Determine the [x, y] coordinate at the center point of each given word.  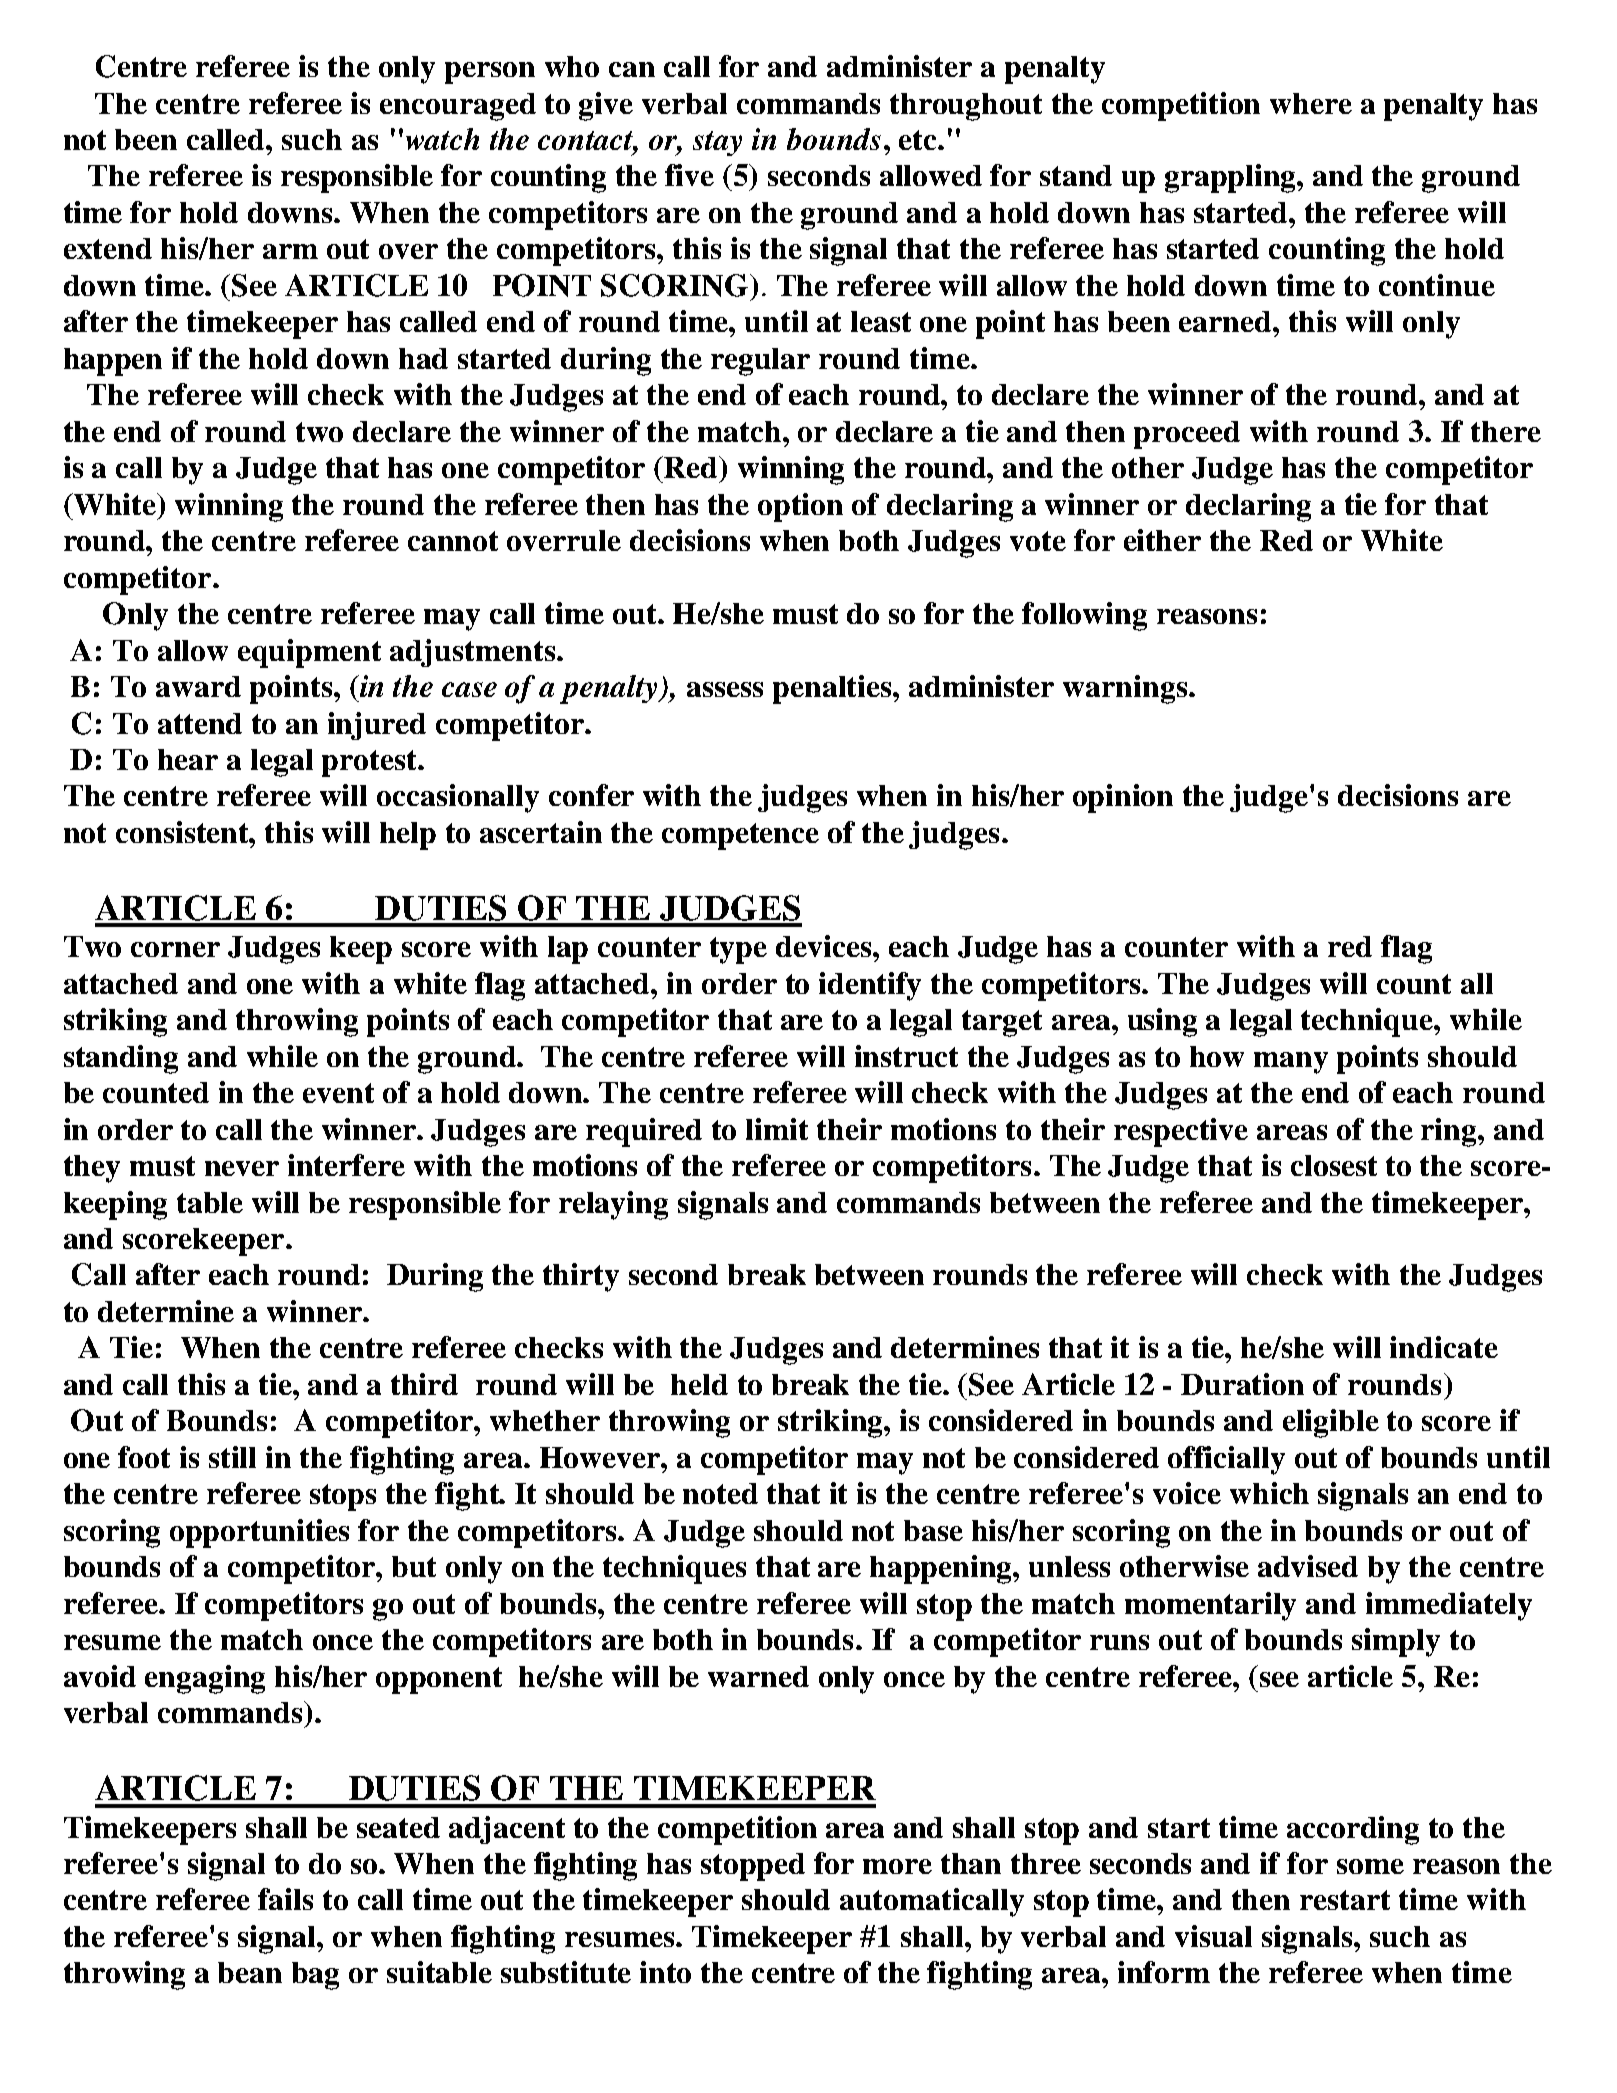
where [1311, 103]
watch [442, 139]
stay [717, 143]
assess [725, 689]
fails [285, 1899]
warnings [1126, 689]
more [897, 1866]
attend [200, 723]
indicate [1444, 1347]
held [699, 1384]
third [424, 1384]
